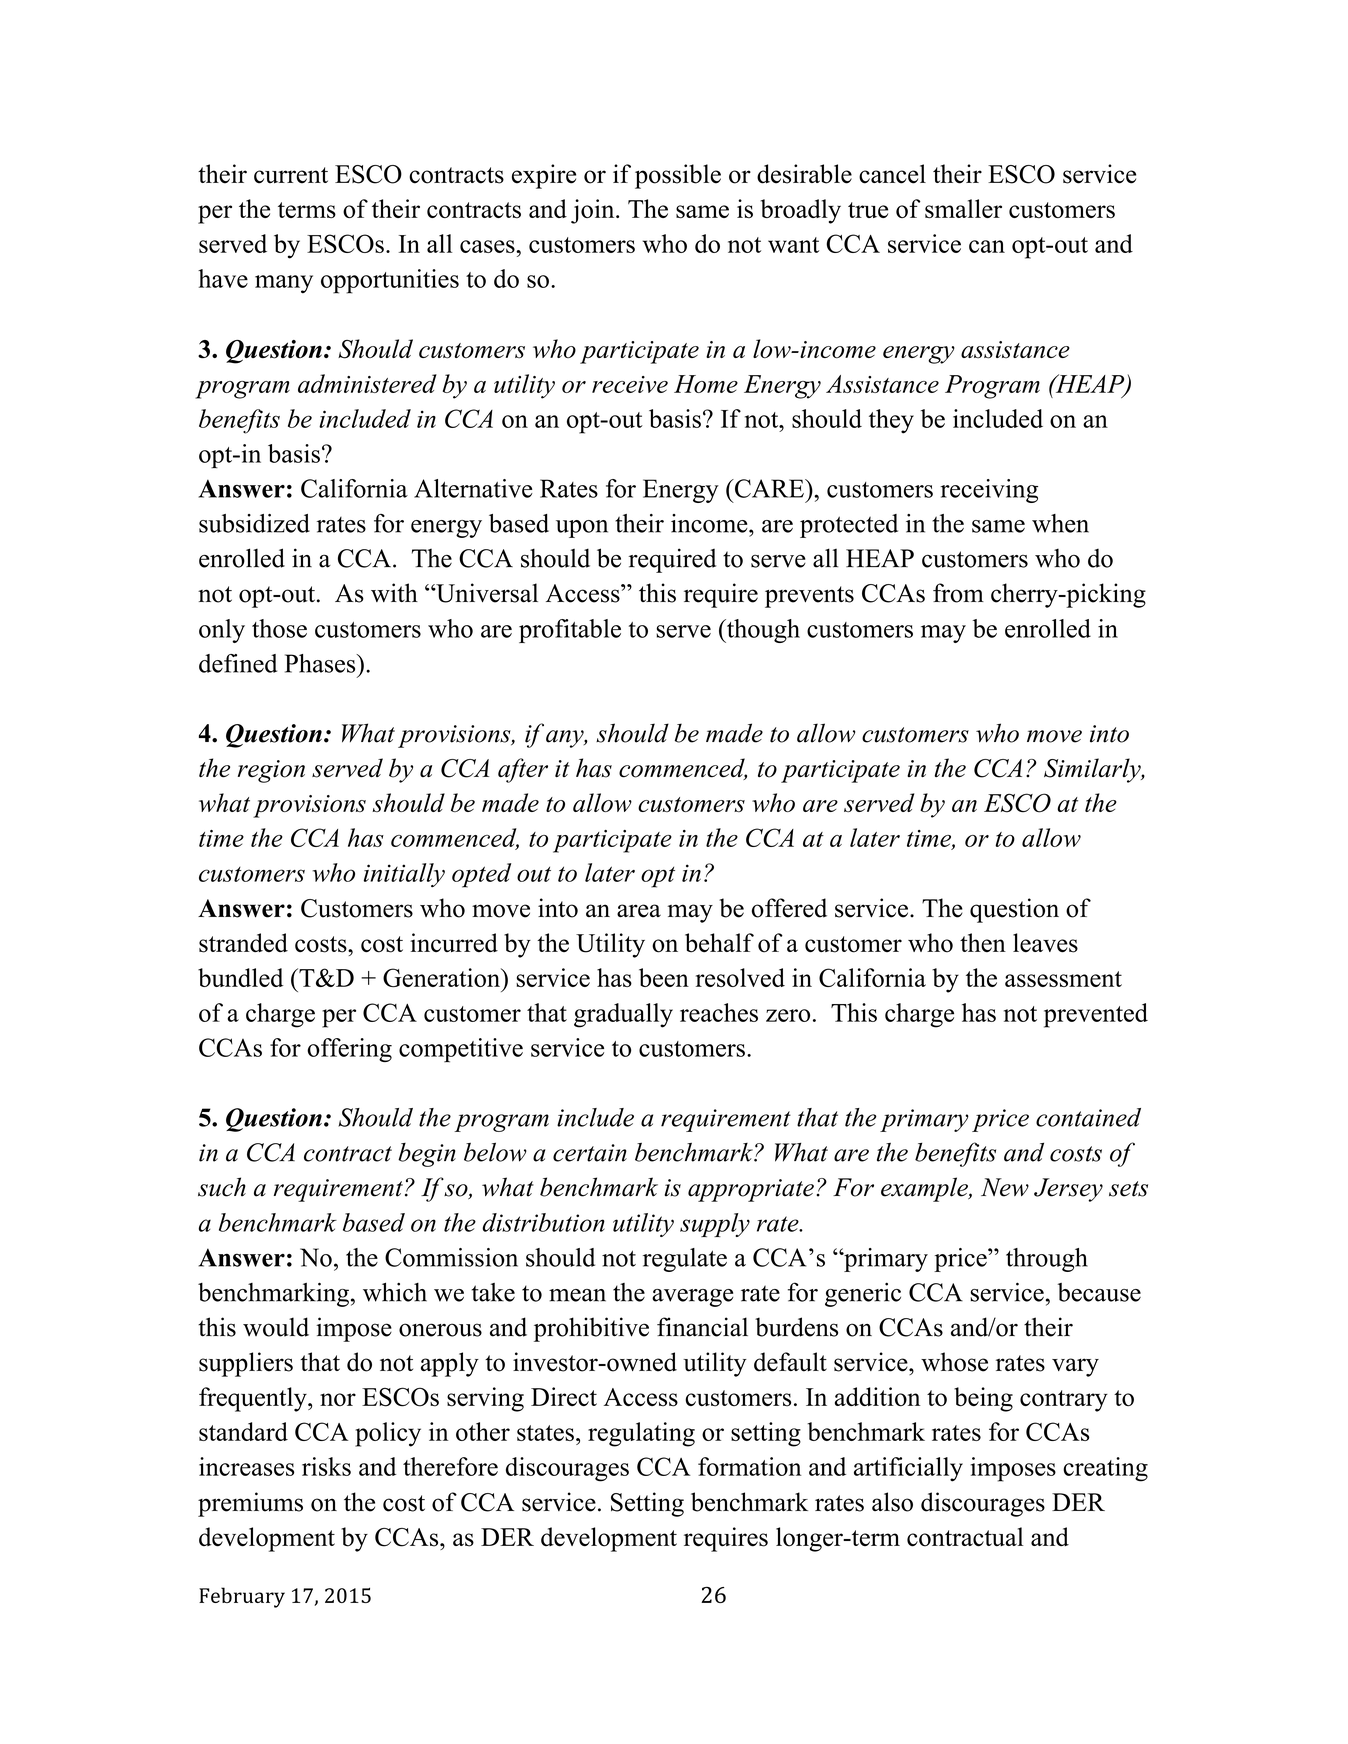 The image size is (1348, 1744). Describe the element at coordinates (715, 1225) in the document. I see `supply` at that location.
